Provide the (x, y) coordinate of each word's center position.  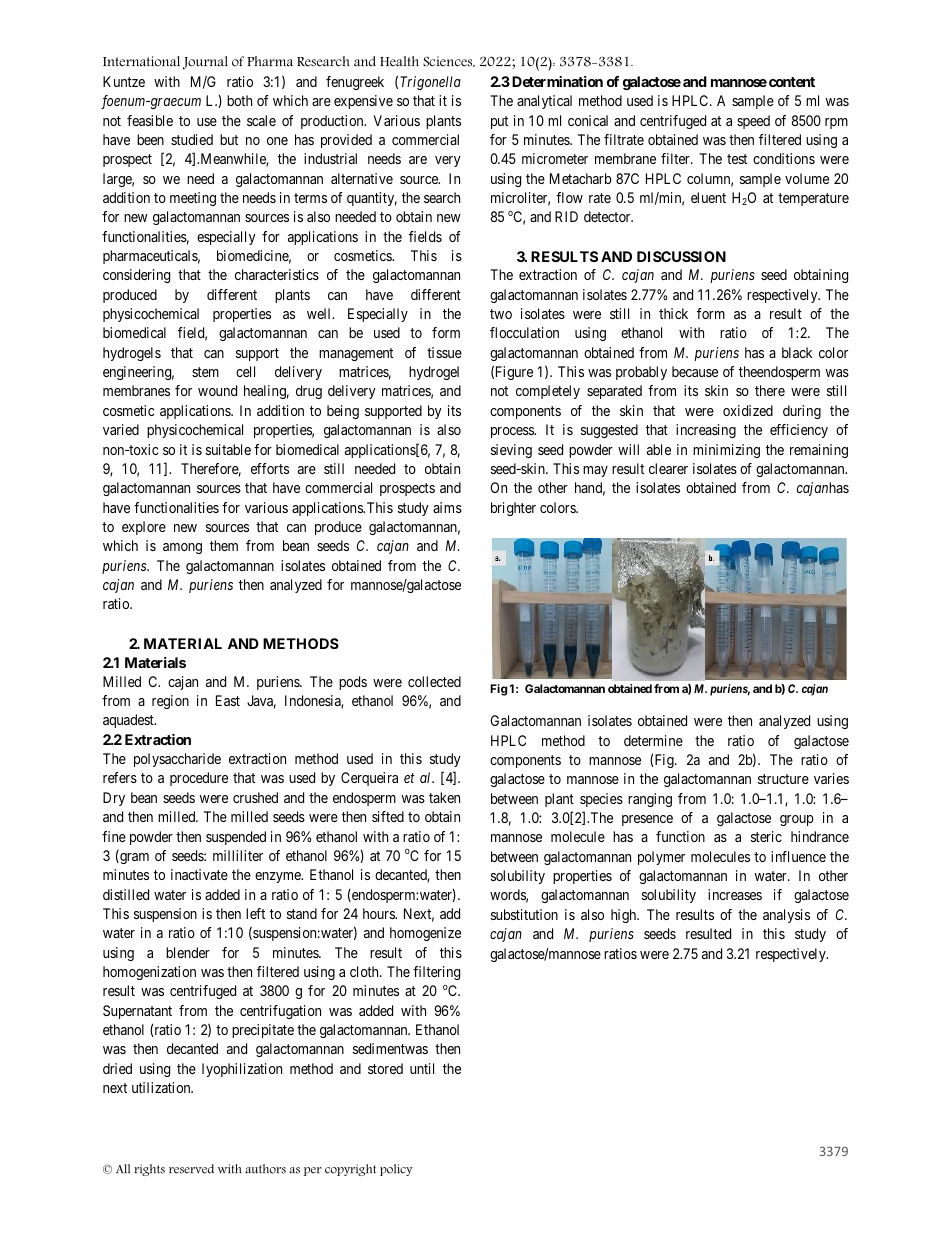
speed (753, 122)
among (182, 548)
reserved (191, 1169)
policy (396, 1170)
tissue (444, 352)
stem (205, 372)
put (499, 122)
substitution (524, 914)
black (797, 352)
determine (653, 740)
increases (735, 894)
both (239, 100)
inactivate (199, 874)
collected (434, 681)
